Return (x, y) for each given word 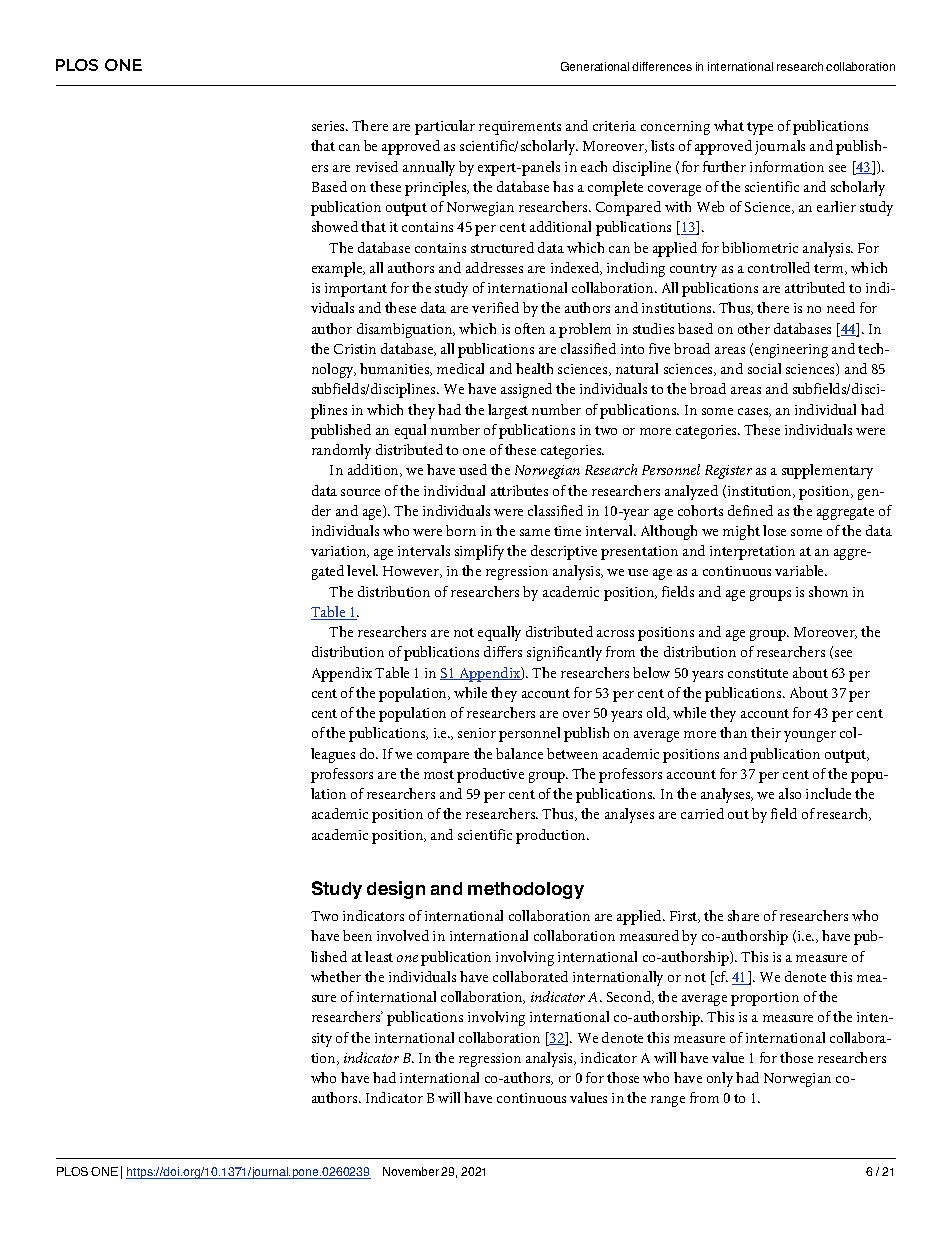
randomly (341, 451)
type (760, 128)
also (790, 793)
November (411, 1171)
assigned (526, 390)
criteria (614, 126)
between (572, 753)
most (439, 774)
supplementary (827, 471)
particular (445, 127)
